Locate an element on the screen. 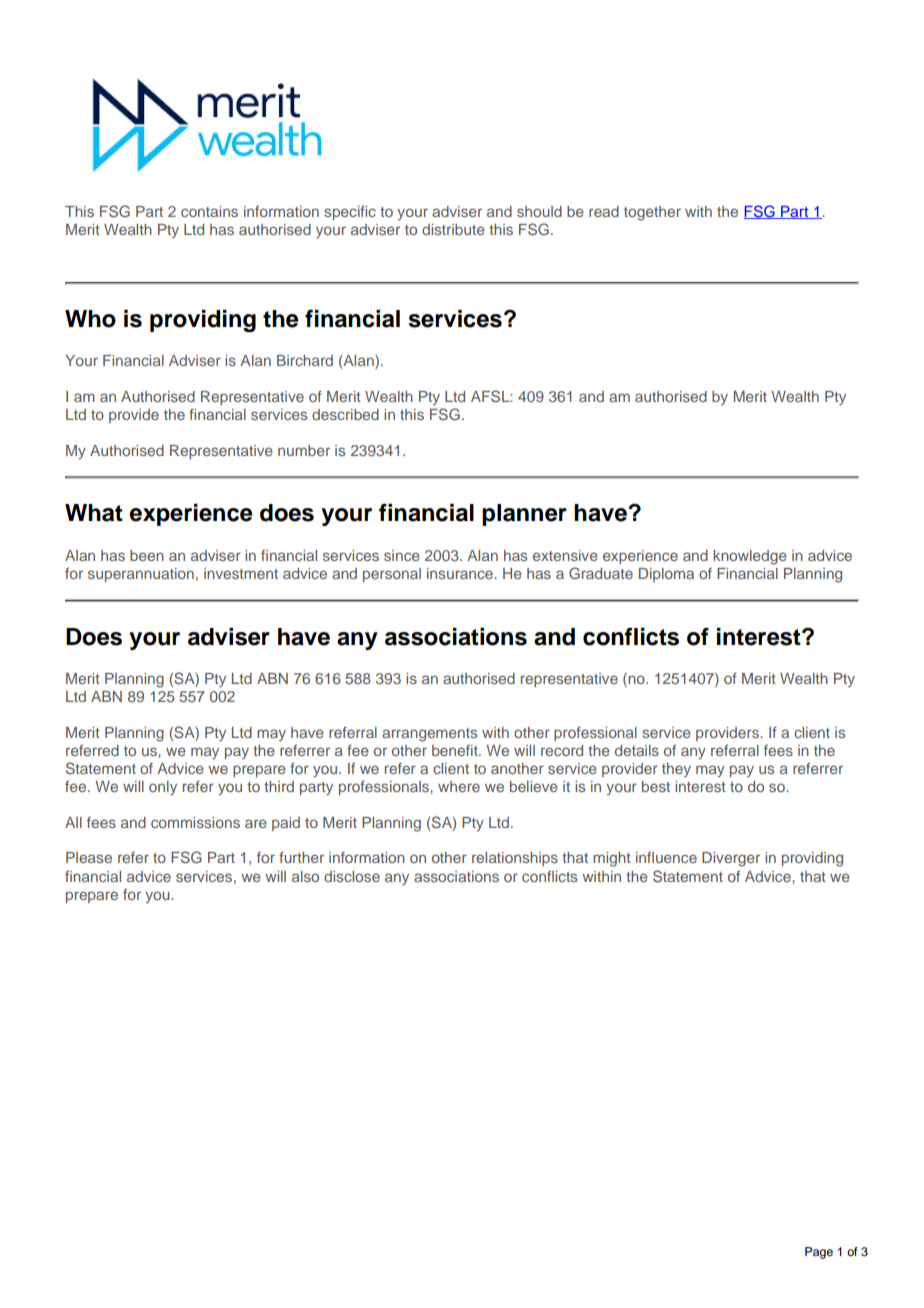 The image size is (924, 1308). they is located at coordinates (676, 770).
